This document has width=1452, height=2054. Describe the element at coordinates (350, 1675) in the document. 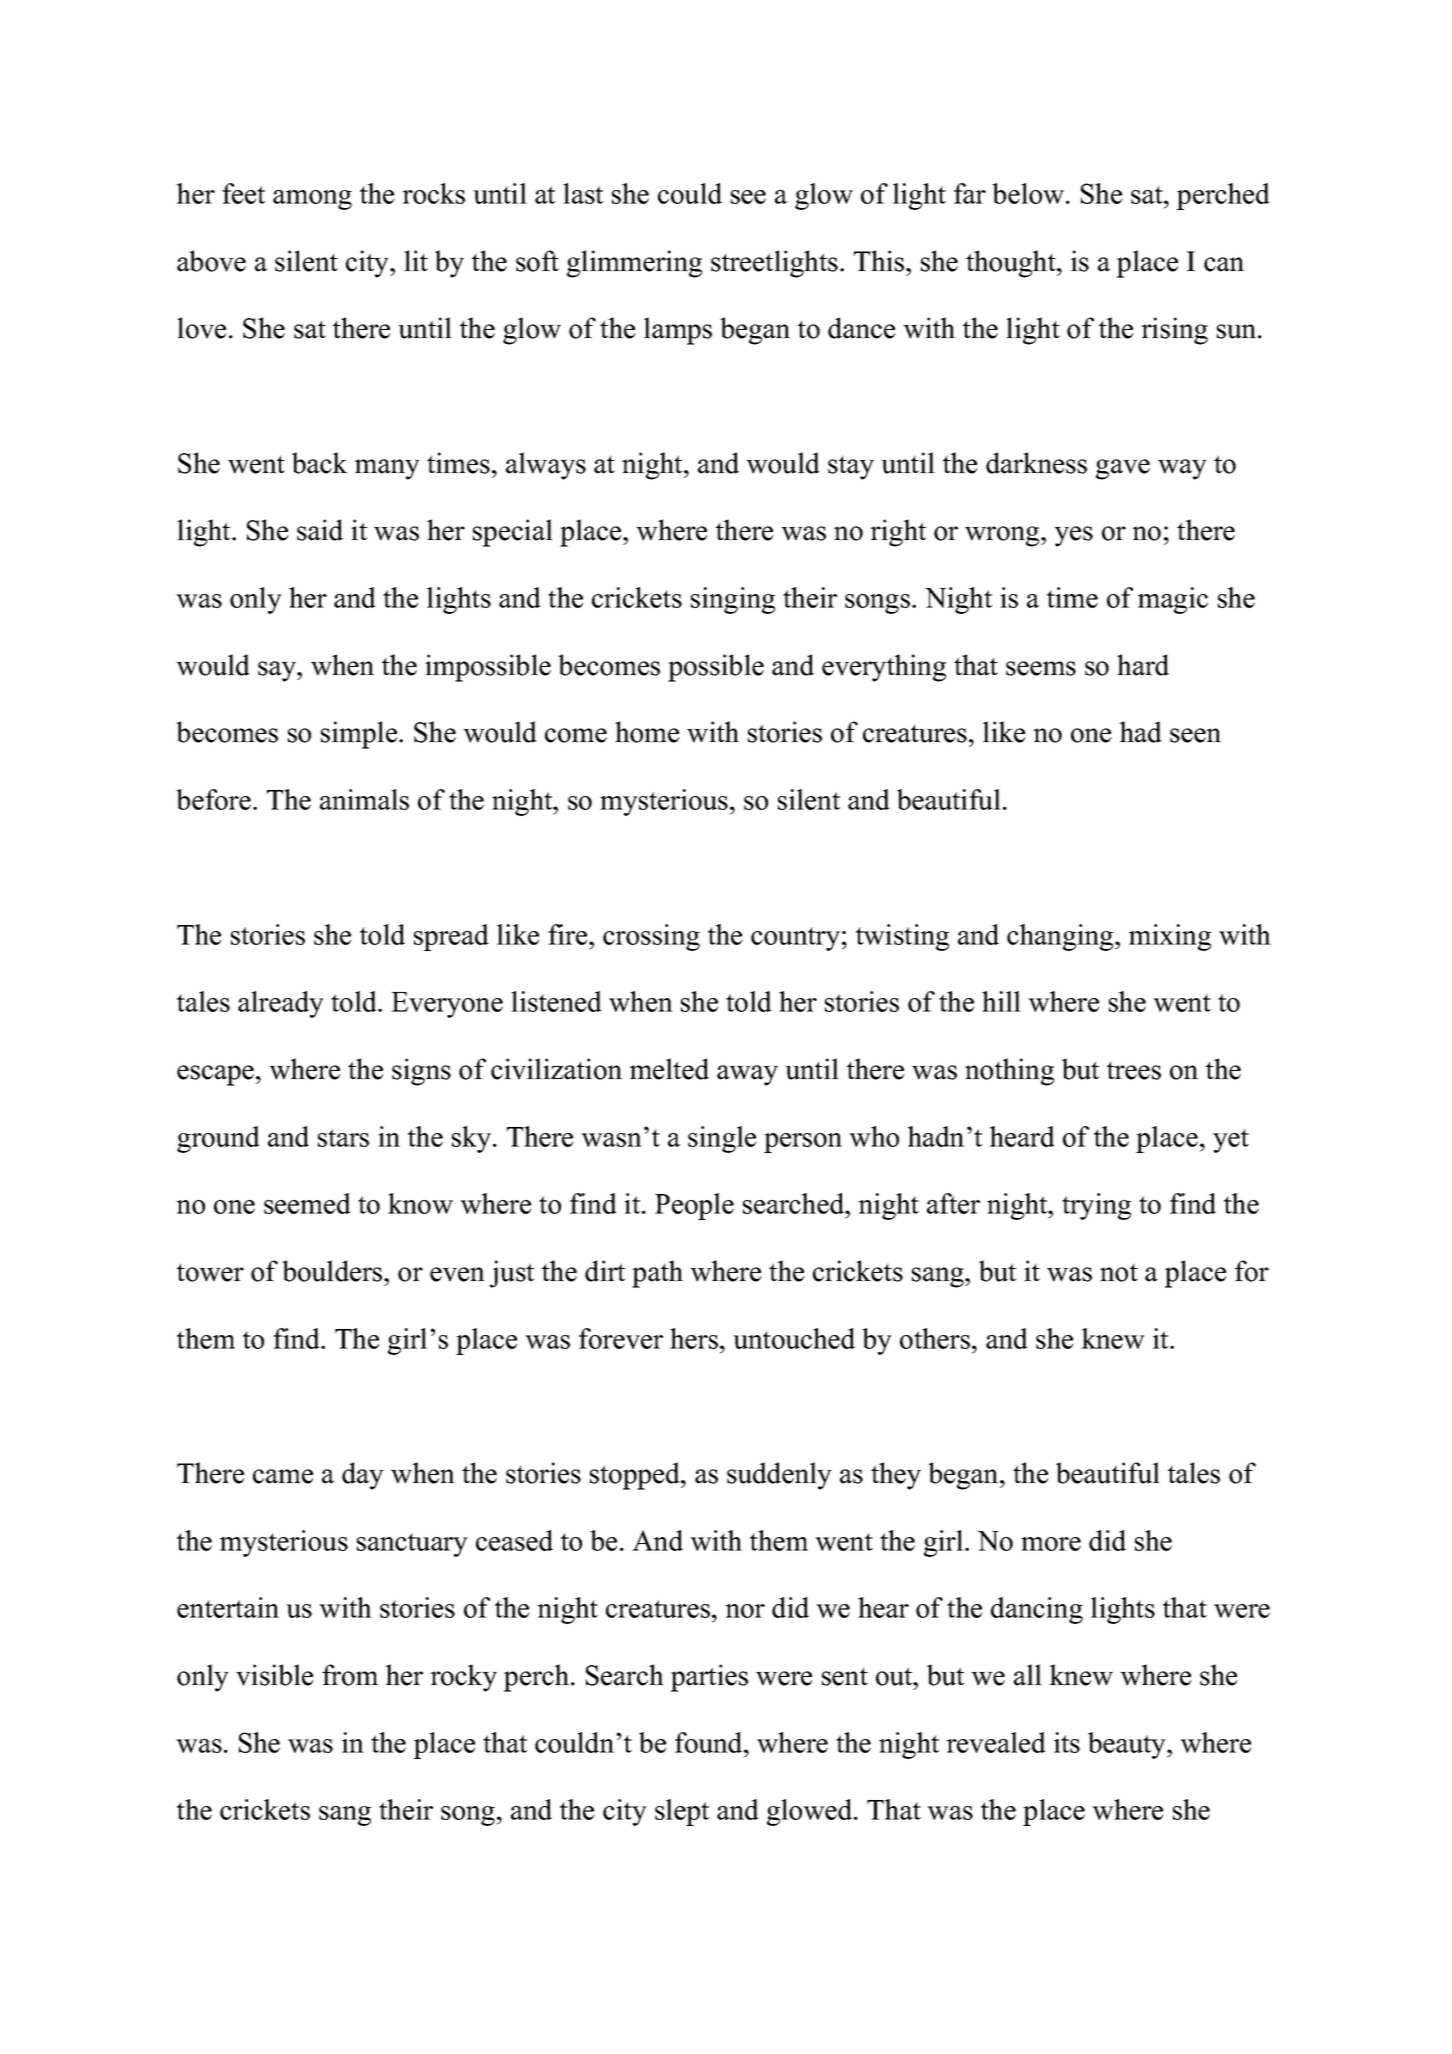

I see `from` at that location.
